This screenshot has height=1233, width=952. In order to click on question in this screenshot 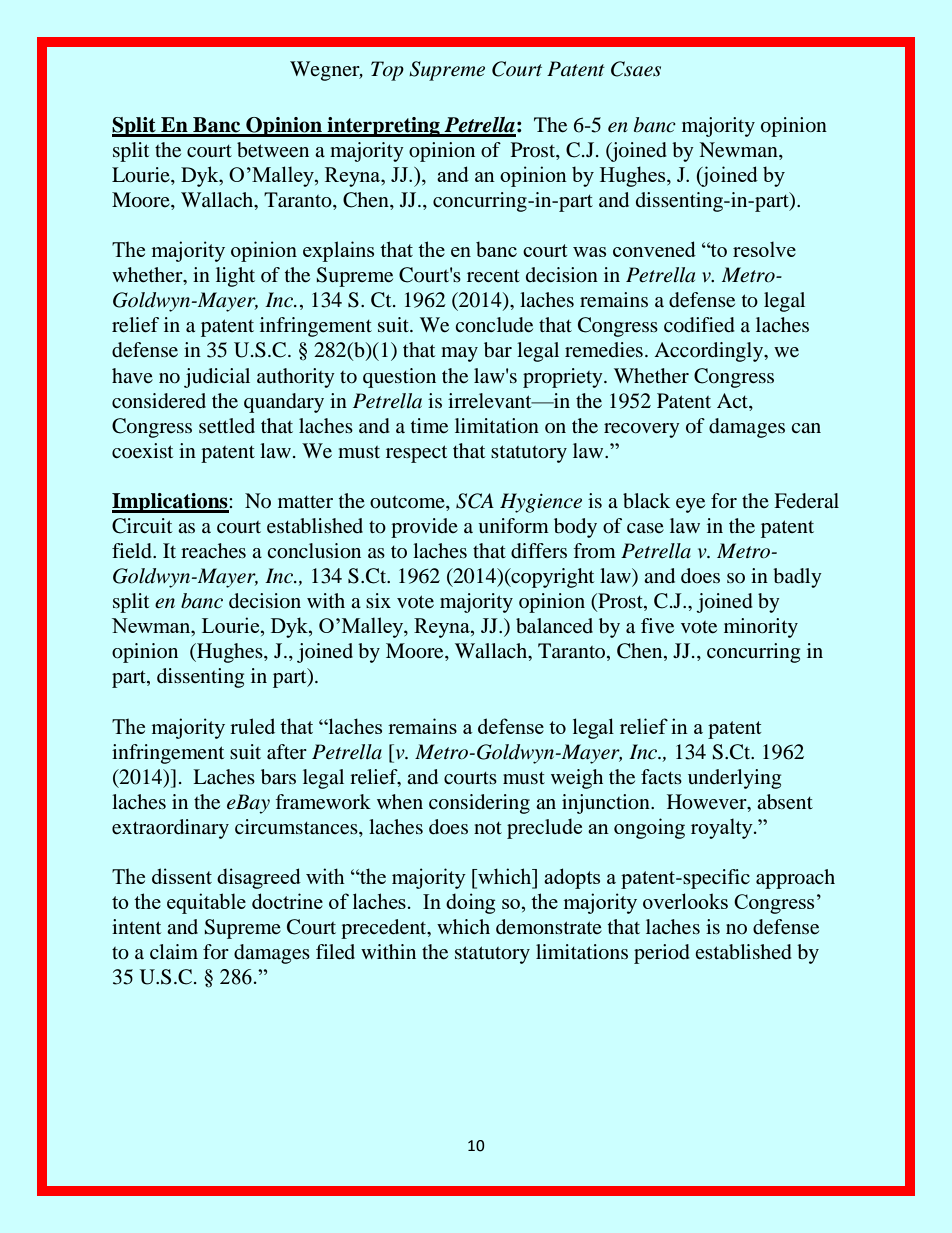, I will do `click(399, 378)`.
